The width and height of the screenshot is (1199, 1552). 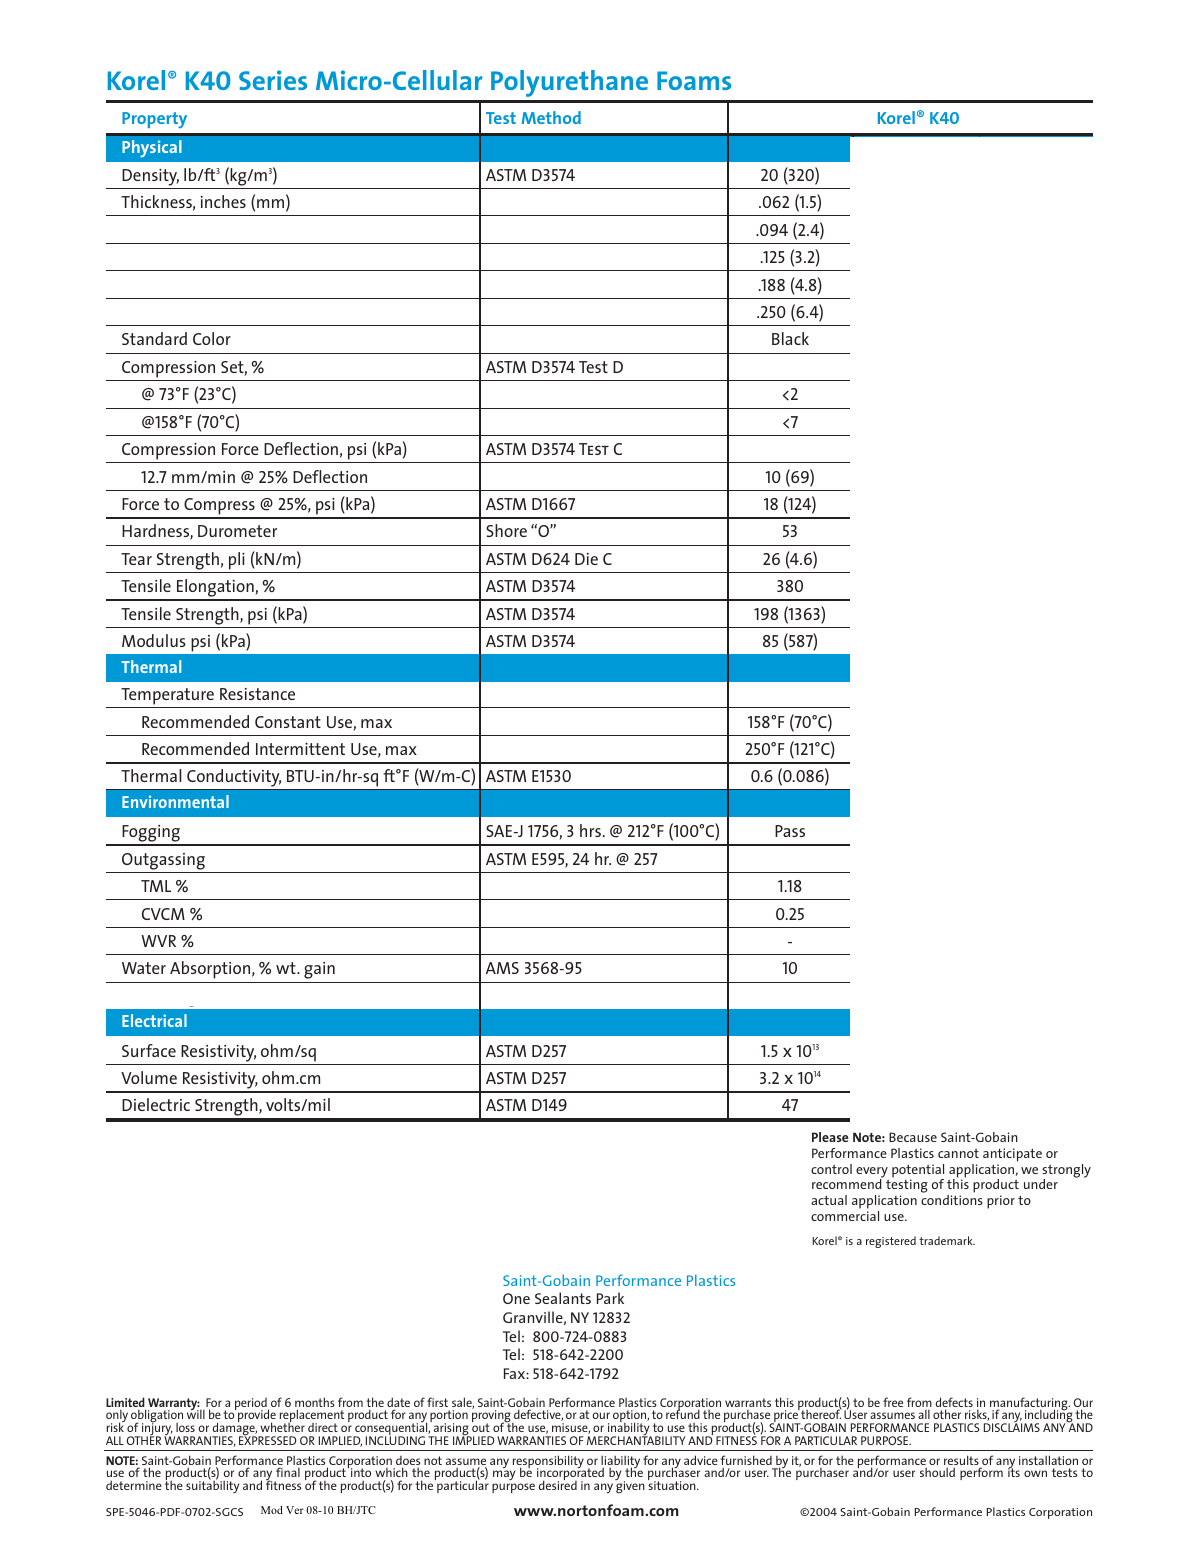 What do you see at coordinates (154, 1020) in the screenshot?
I see `Electrical` at bounding box center [154, 1020].
